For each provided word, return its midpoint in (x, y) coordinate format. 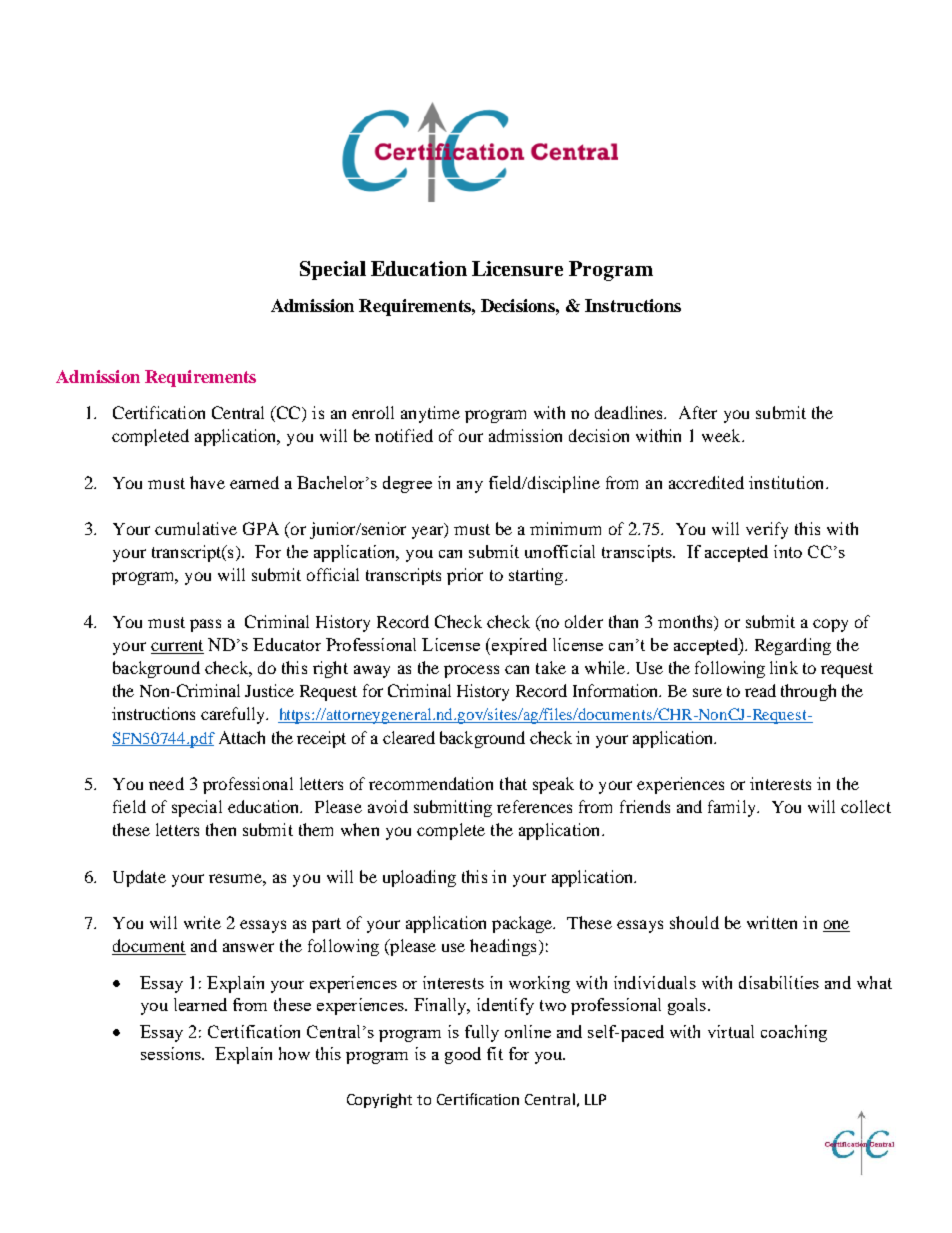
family (733, 808)
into (788, 551)
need (166, 783)
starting (537, 576)
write (202, 922)
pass (205, 625)
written (772, 922)
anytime (430, 414)
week (722, 435)
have (207, 482)
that (513, 783)
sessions (172, 1053)
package (523, 924)
